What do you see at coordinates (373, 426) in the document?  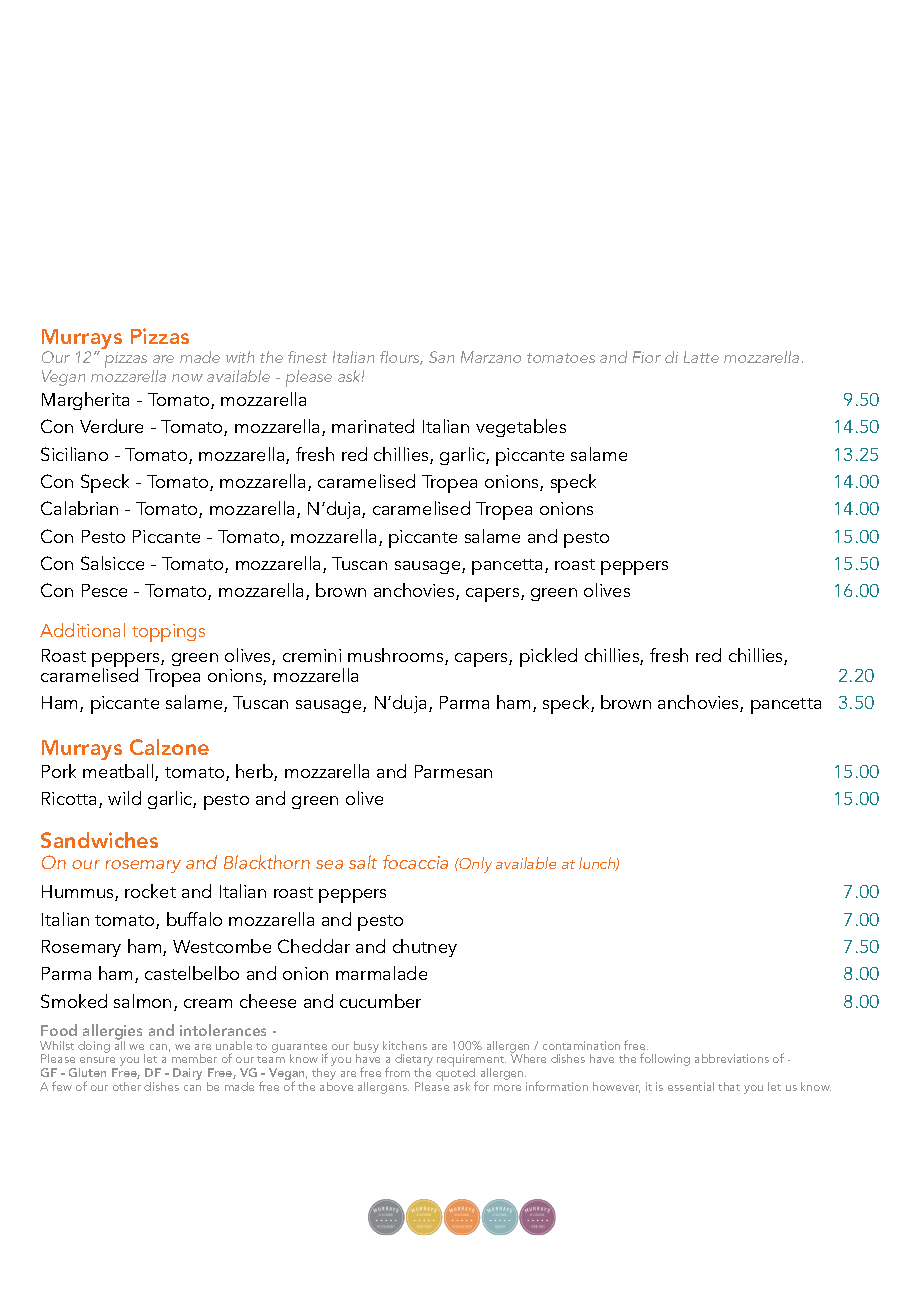 I see `marinated` at bounding box center [373, 426].
